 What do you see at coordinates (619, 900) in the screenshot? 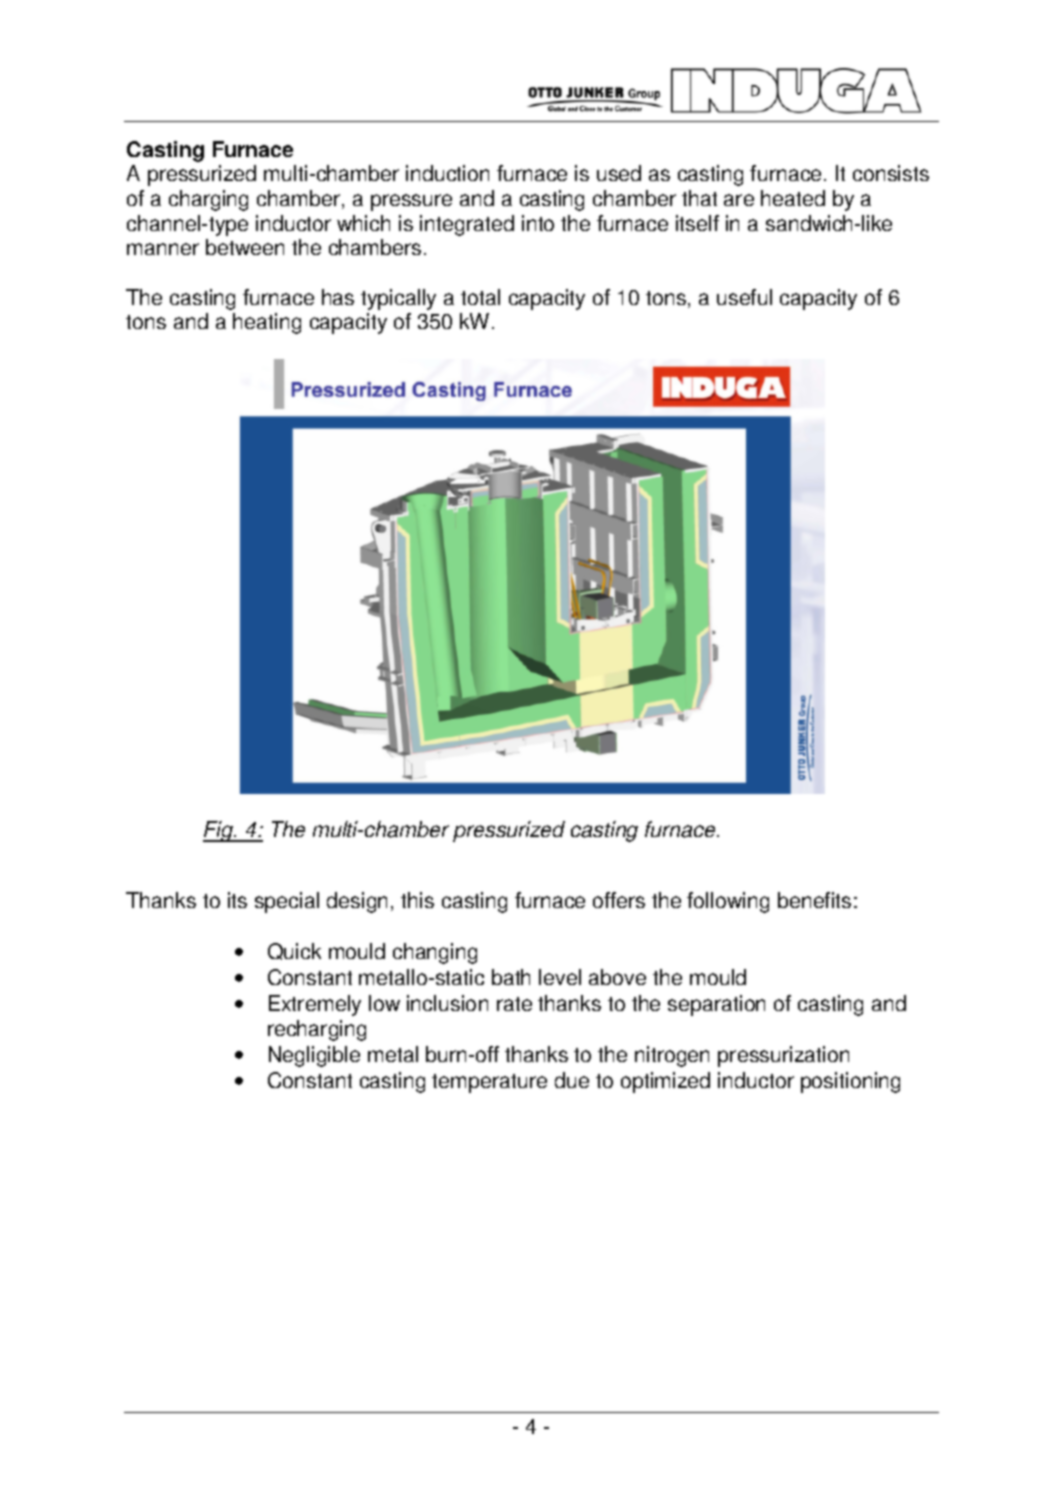
I see `offers` at bounding box center [619, 900].
